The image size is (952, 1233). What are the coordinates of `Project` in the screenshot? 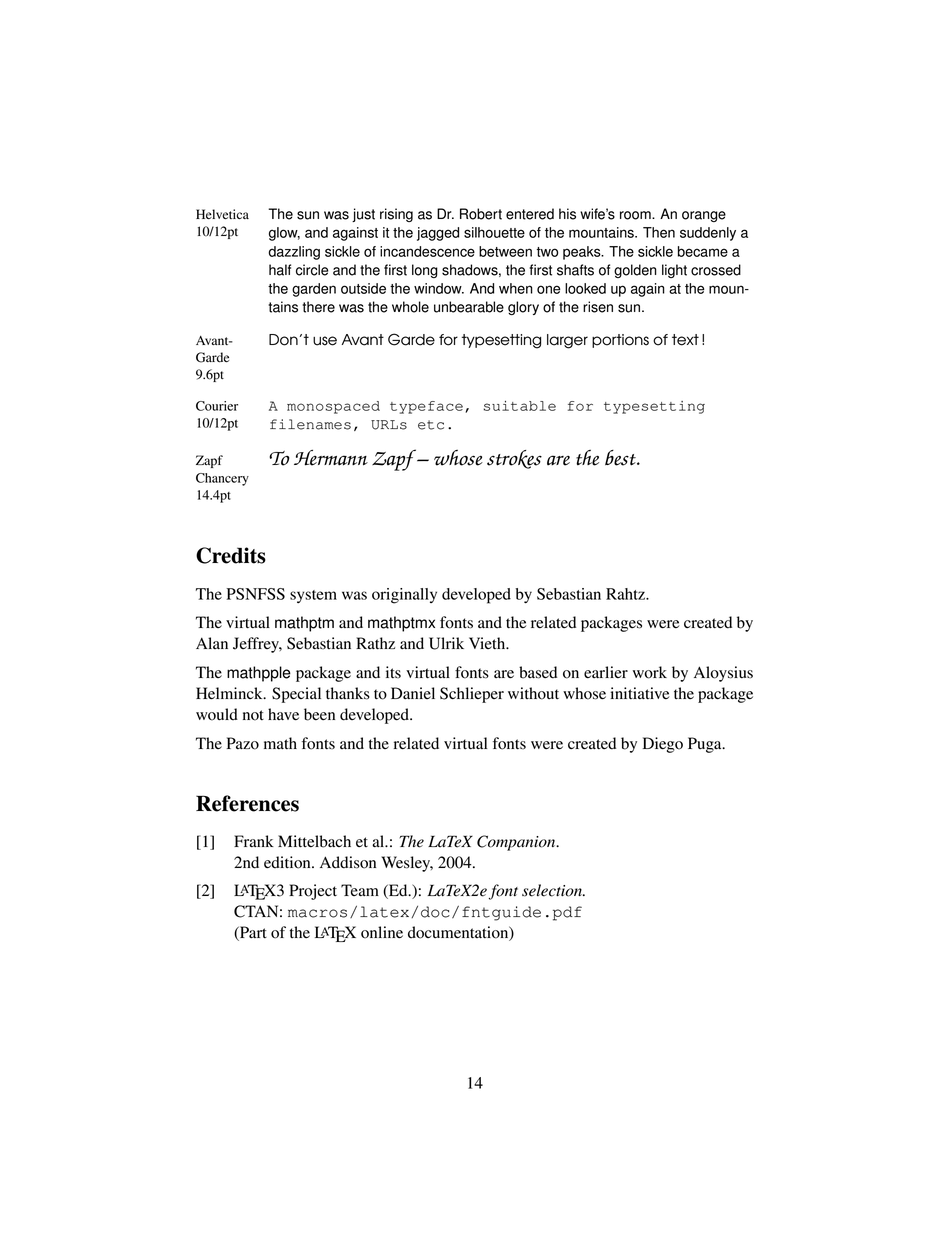 It's located at (313, 892).
